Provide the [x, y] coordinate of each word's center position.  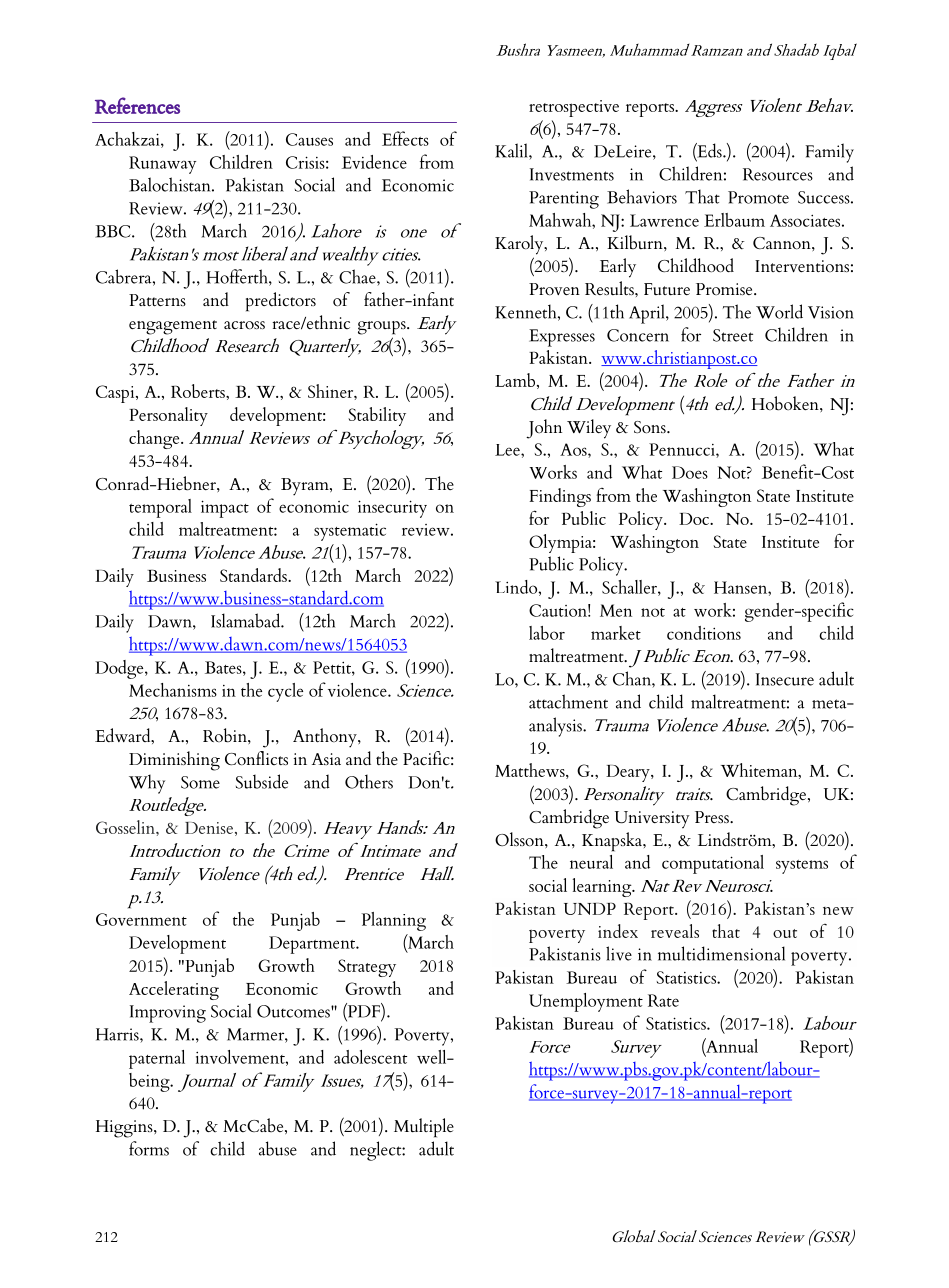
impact [225, 509]
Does [690, 472]
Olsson [520, 839]
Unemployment [586, 1002]
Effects [405, 138]
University [652, 820]
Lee [508, 450]
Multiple [424, 1128]
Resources [778, 174]
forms [149, 1148]
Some [200, 782]
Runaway [162, 165]
